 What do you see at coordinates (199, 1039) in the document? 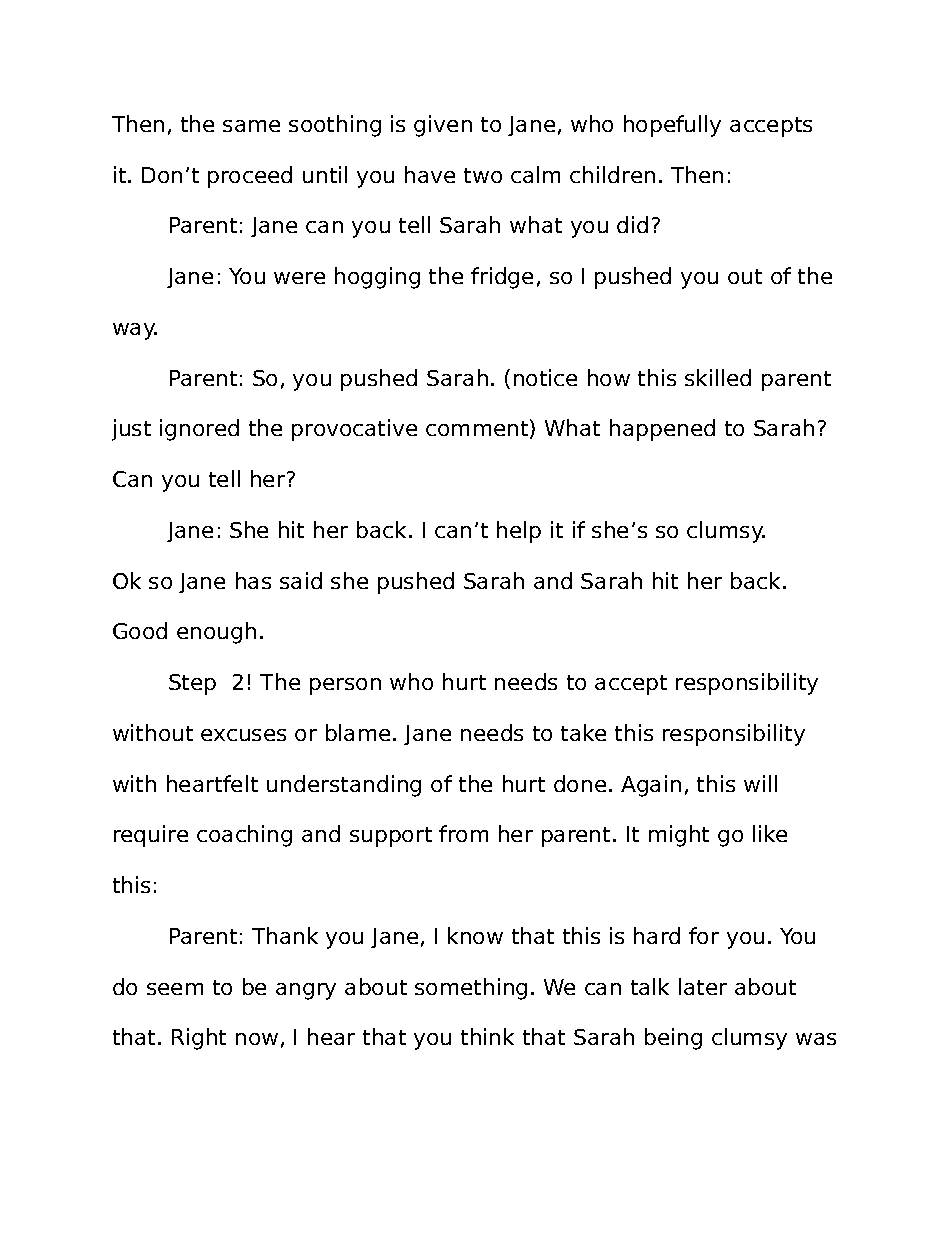
I see `Right` at bounding box center [199, 1039].
